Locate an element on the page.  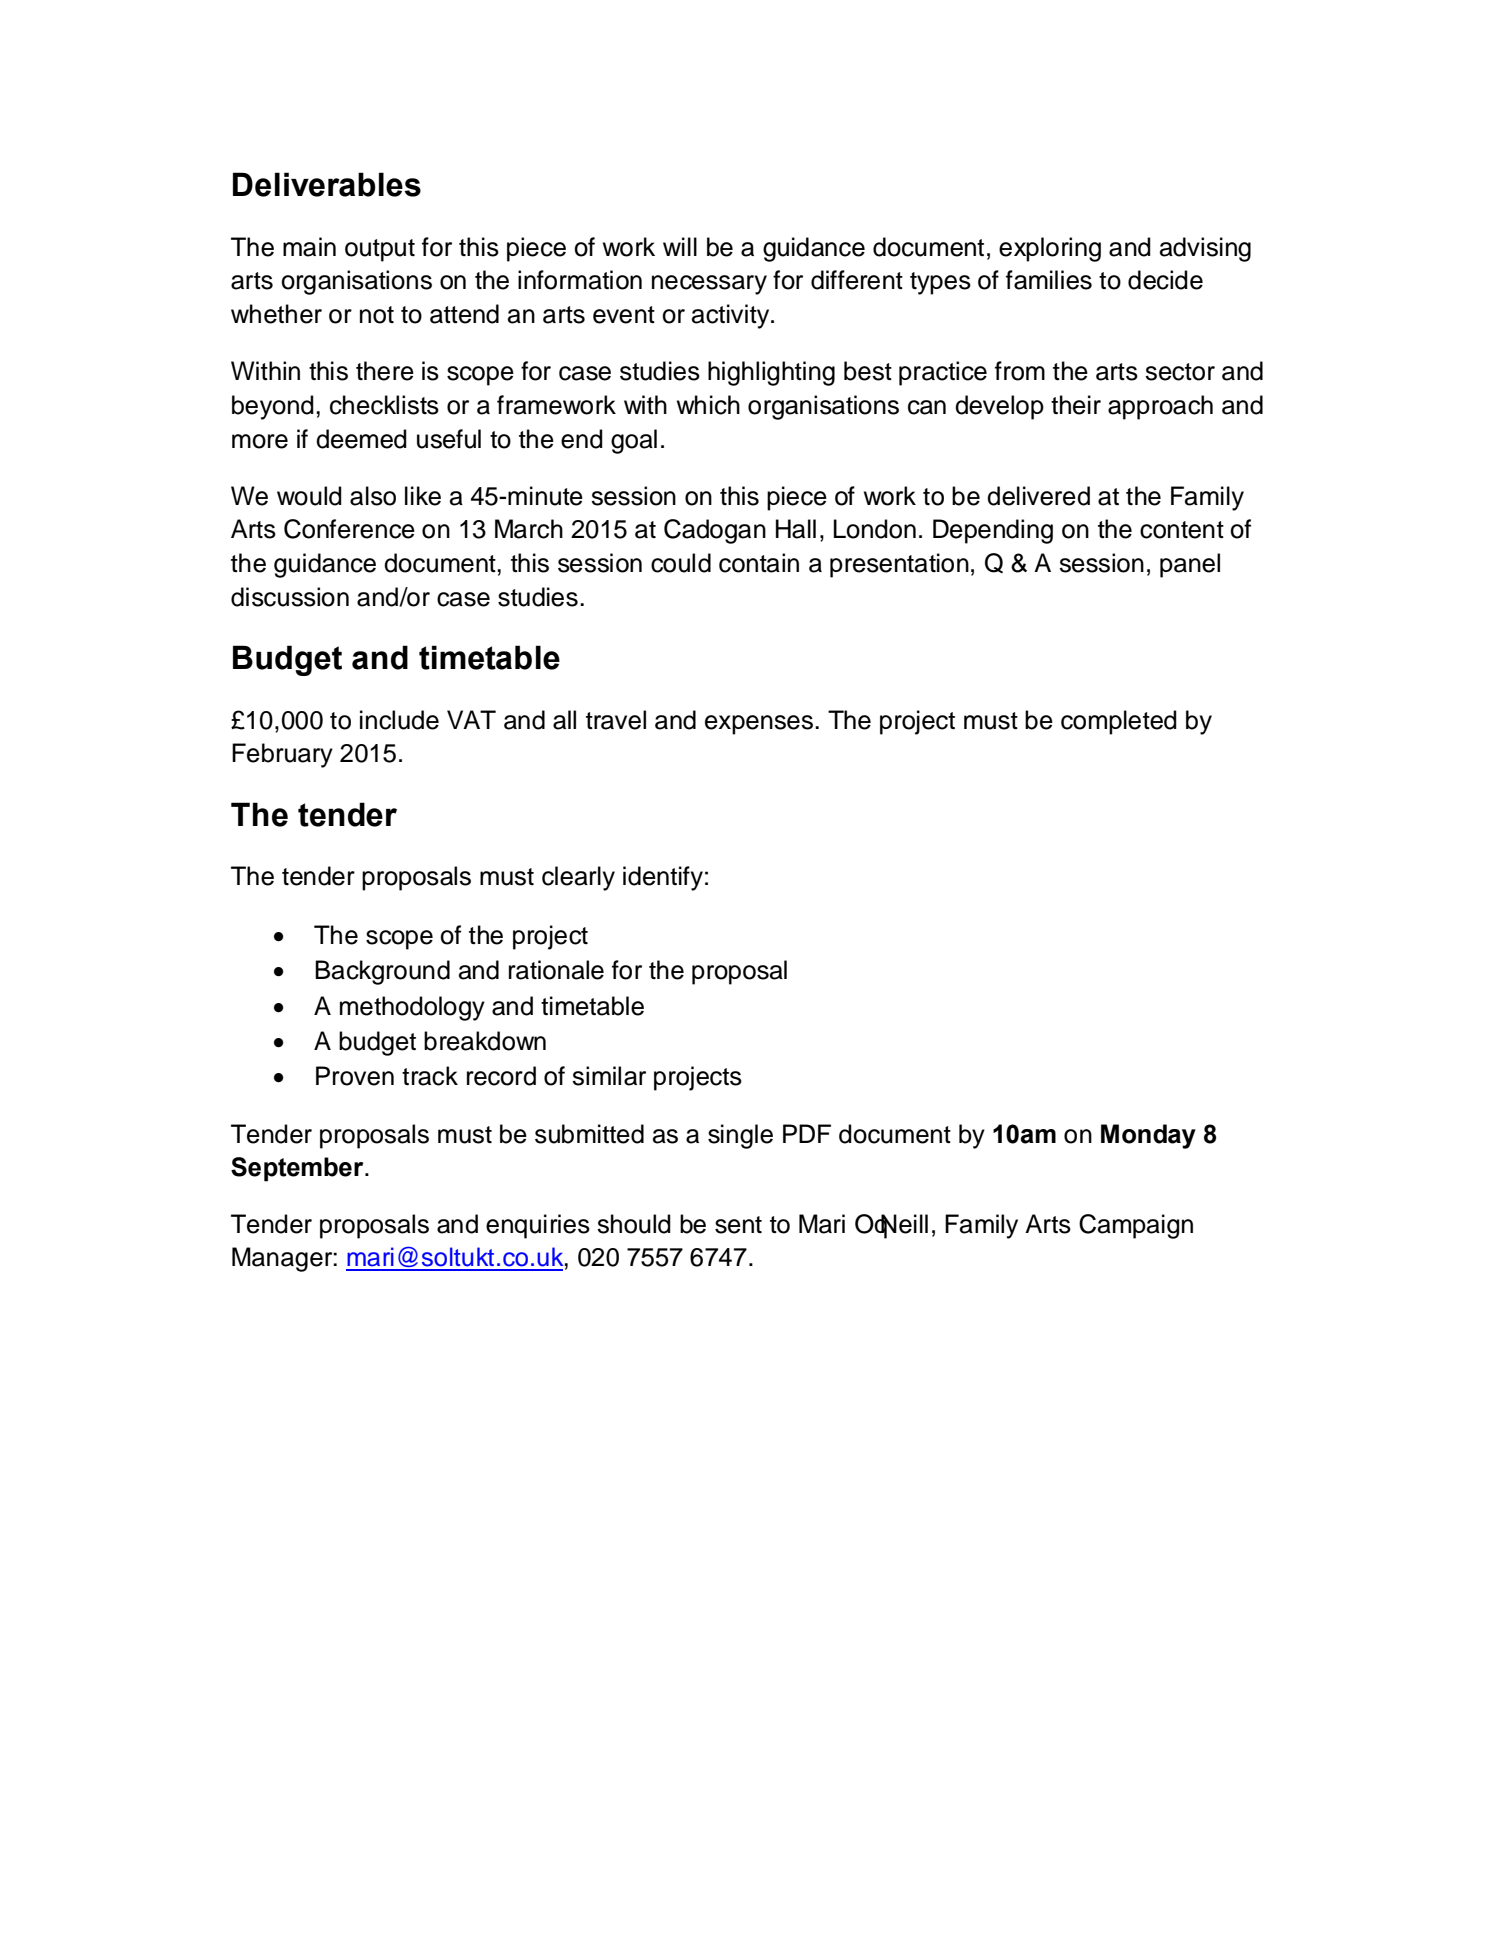
which is located at coordinates (708, 405).
